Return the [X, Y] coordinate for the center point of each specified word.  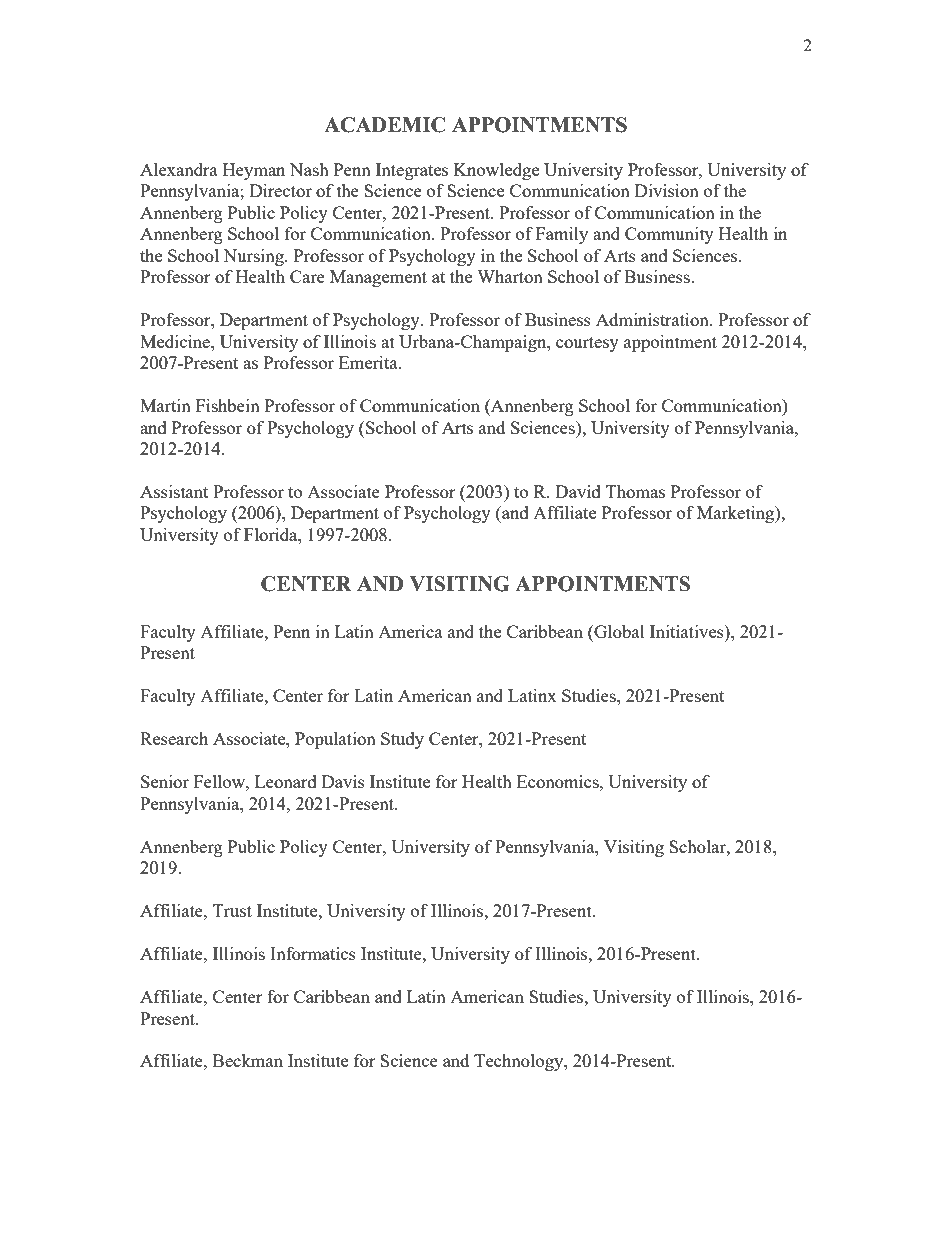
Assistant [174, 491]
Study [402, 740]
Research [174, 738]
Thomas [635, 491]
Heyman [254, 171]
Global [618, 633]
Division [667, 190]
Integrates [412, 171]
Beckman [248, 1060]
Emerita [369, 362]
